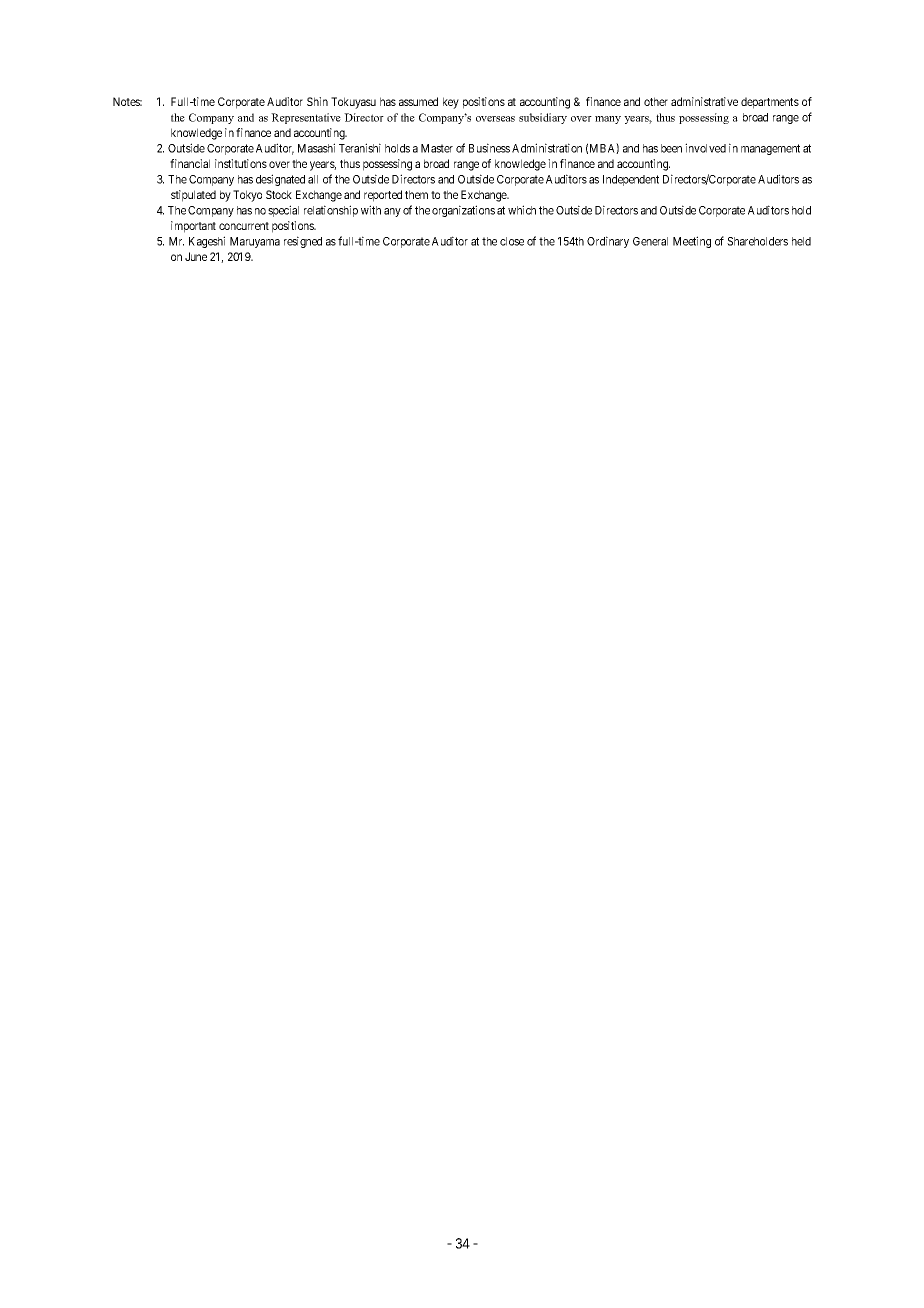  What do you see at coordinates (317, 101) in the screenshot?
I see `Shin` at bounding box center [317, 101].
